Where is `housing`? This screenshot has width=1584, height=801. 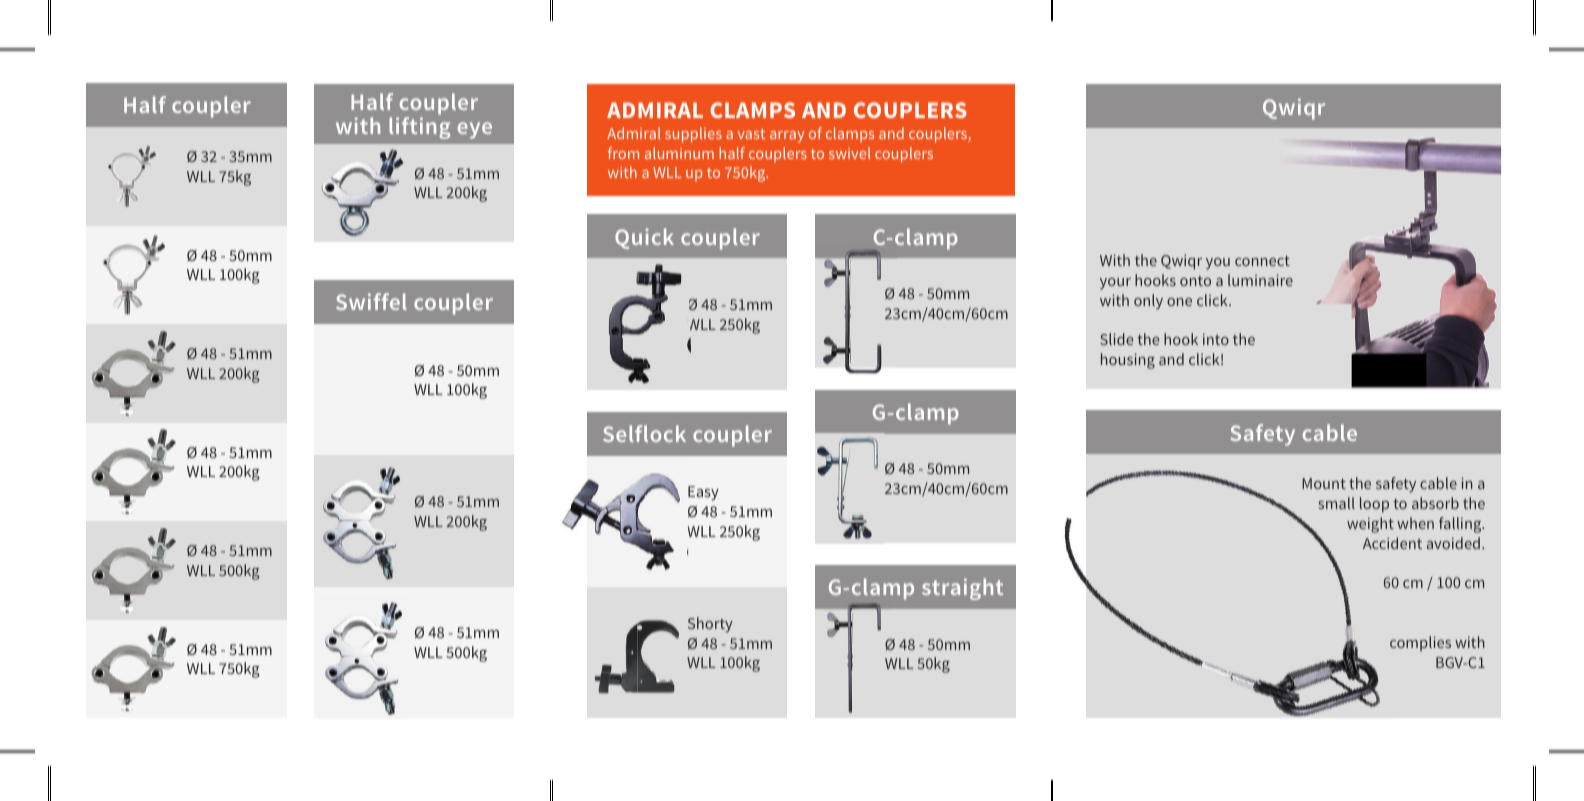 housing is located at coordinates (1128, 361).
